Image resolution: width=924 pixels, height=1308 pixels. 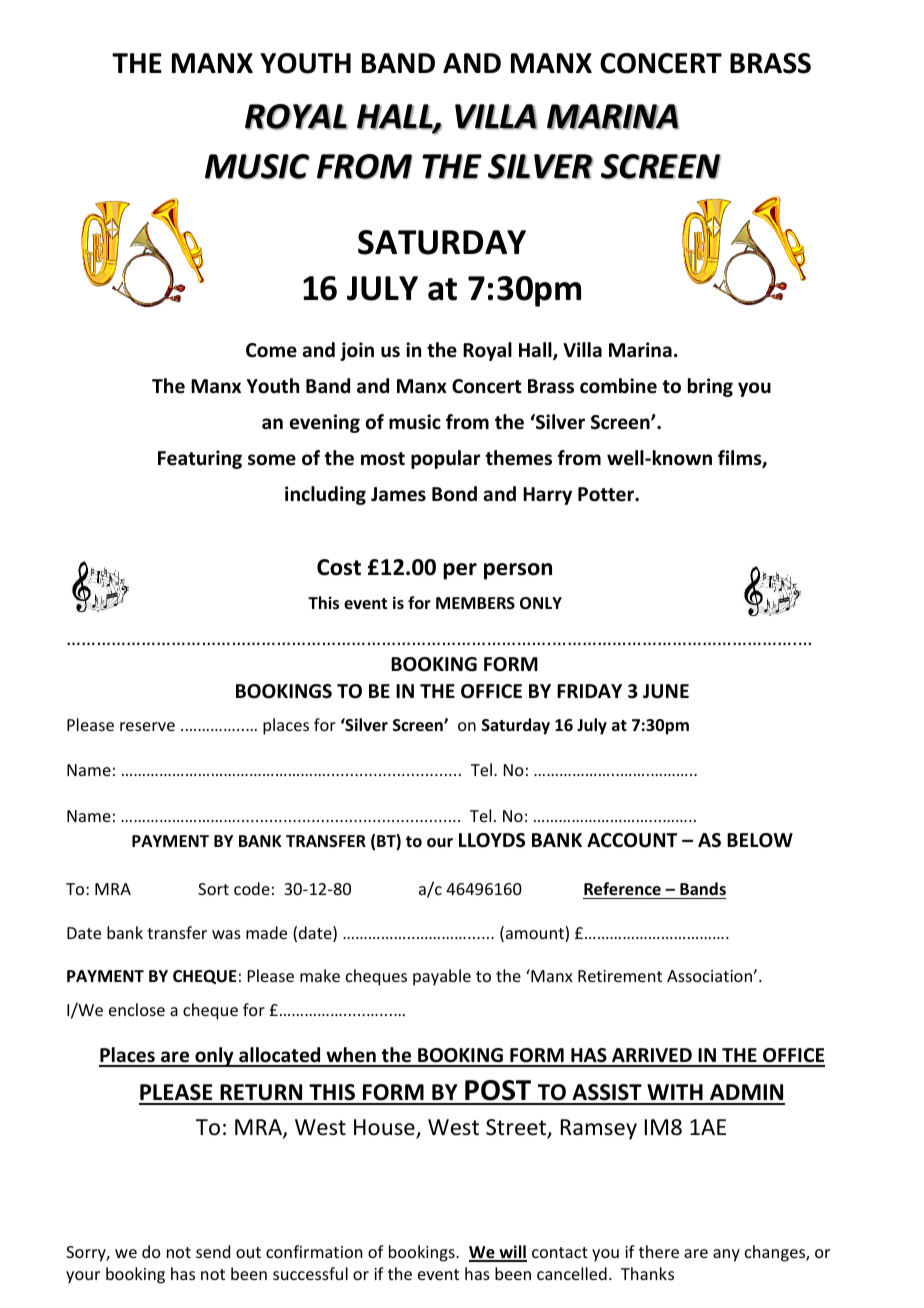 What do you see at coordinates (710, 387) in the screenshot?
I see `bring` at bounding box center [710, 387].
